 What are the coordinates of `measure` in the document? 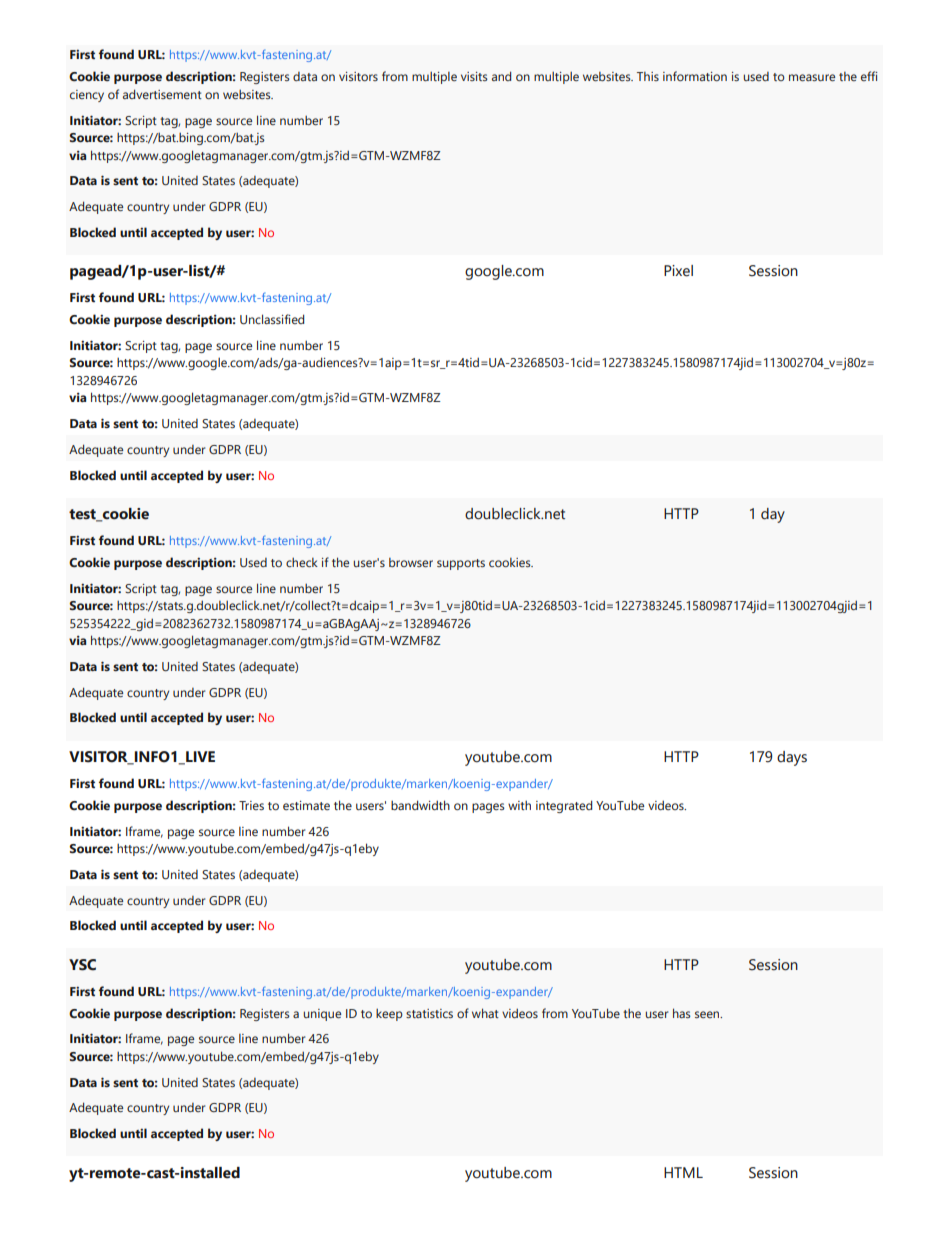 It's located at (812, 77).
